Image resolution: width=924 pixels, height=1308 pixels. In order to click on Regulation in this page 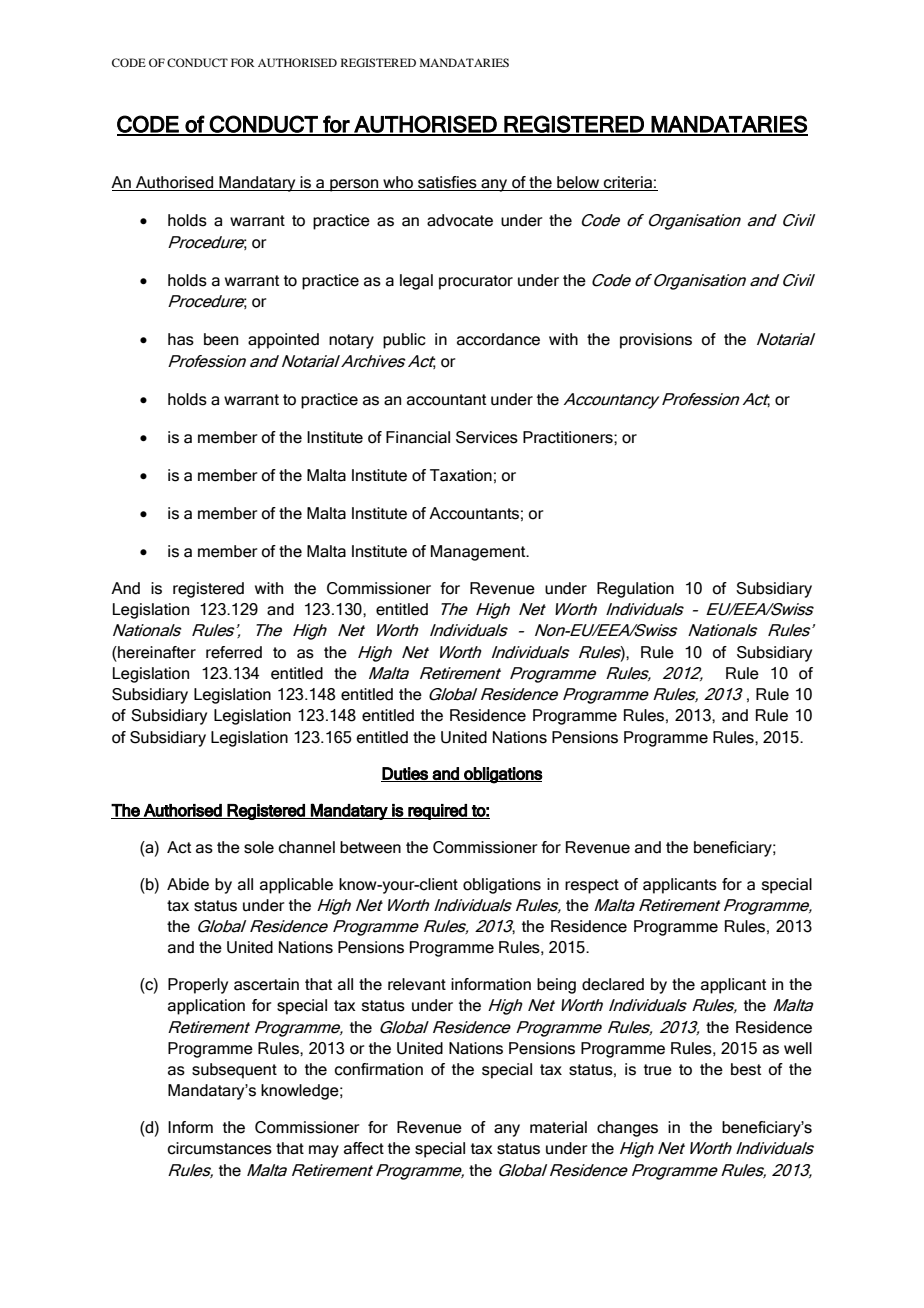, I will do `click(635, 590)`.
